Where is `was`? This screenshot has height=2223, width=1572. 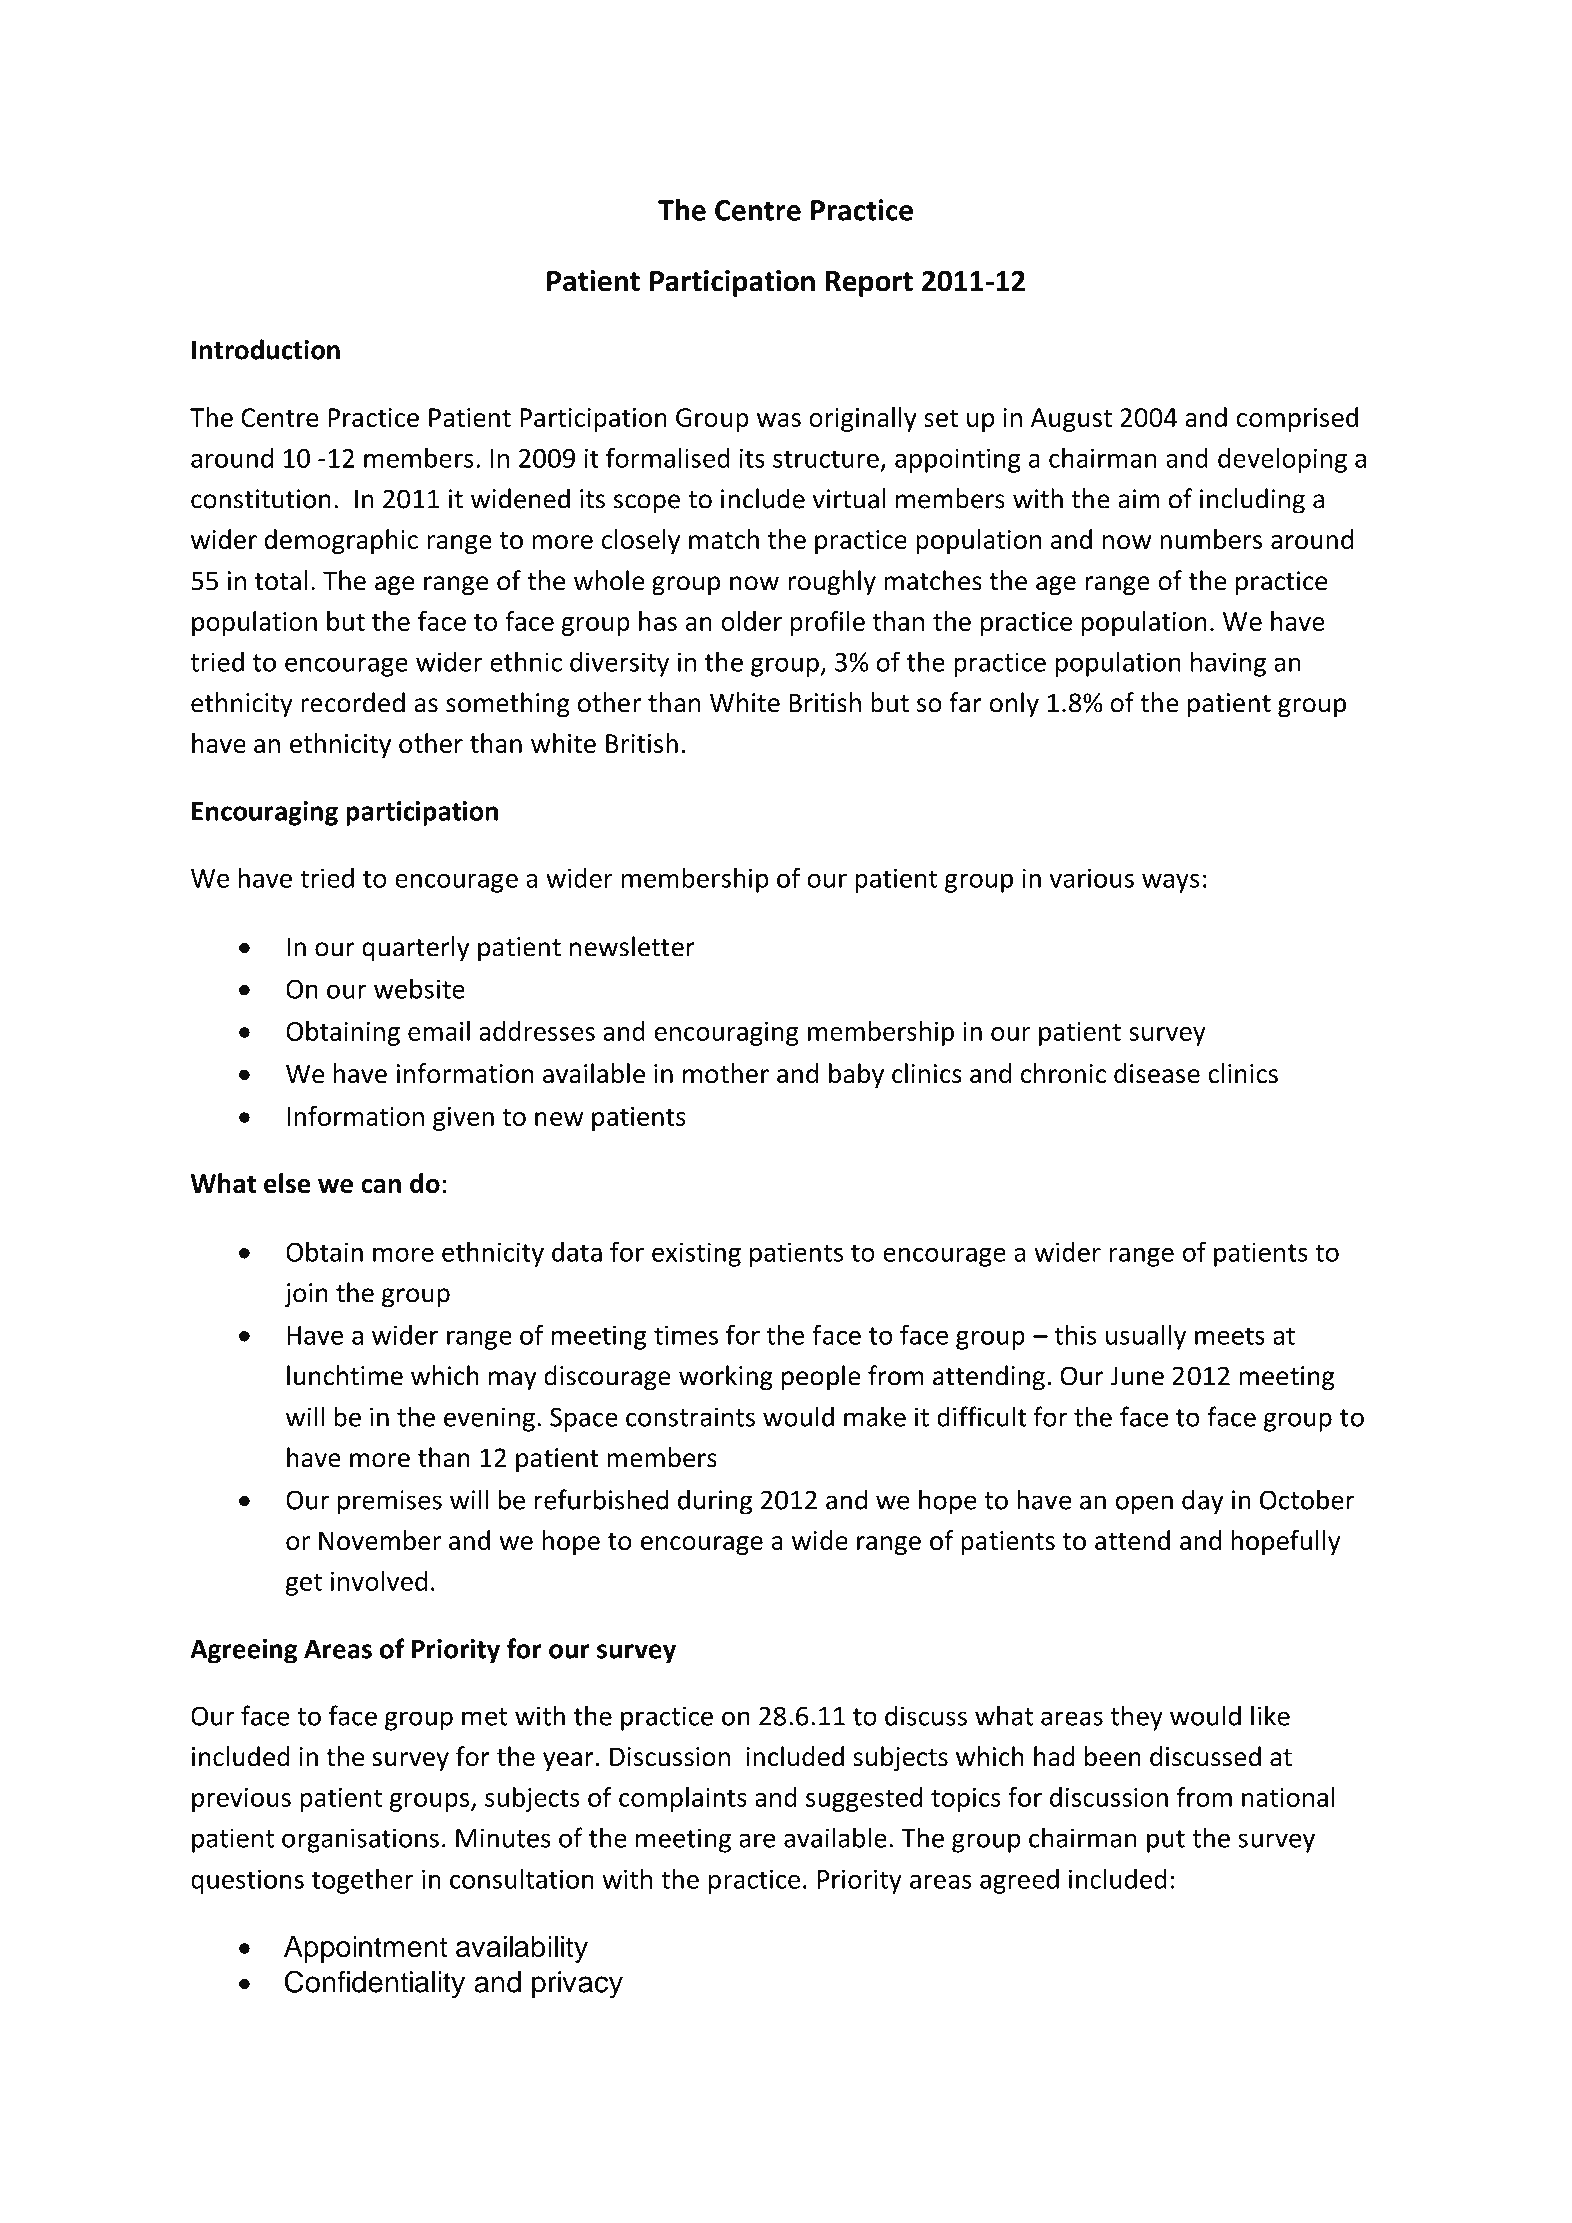
was is located at coordinates (779, 420).
